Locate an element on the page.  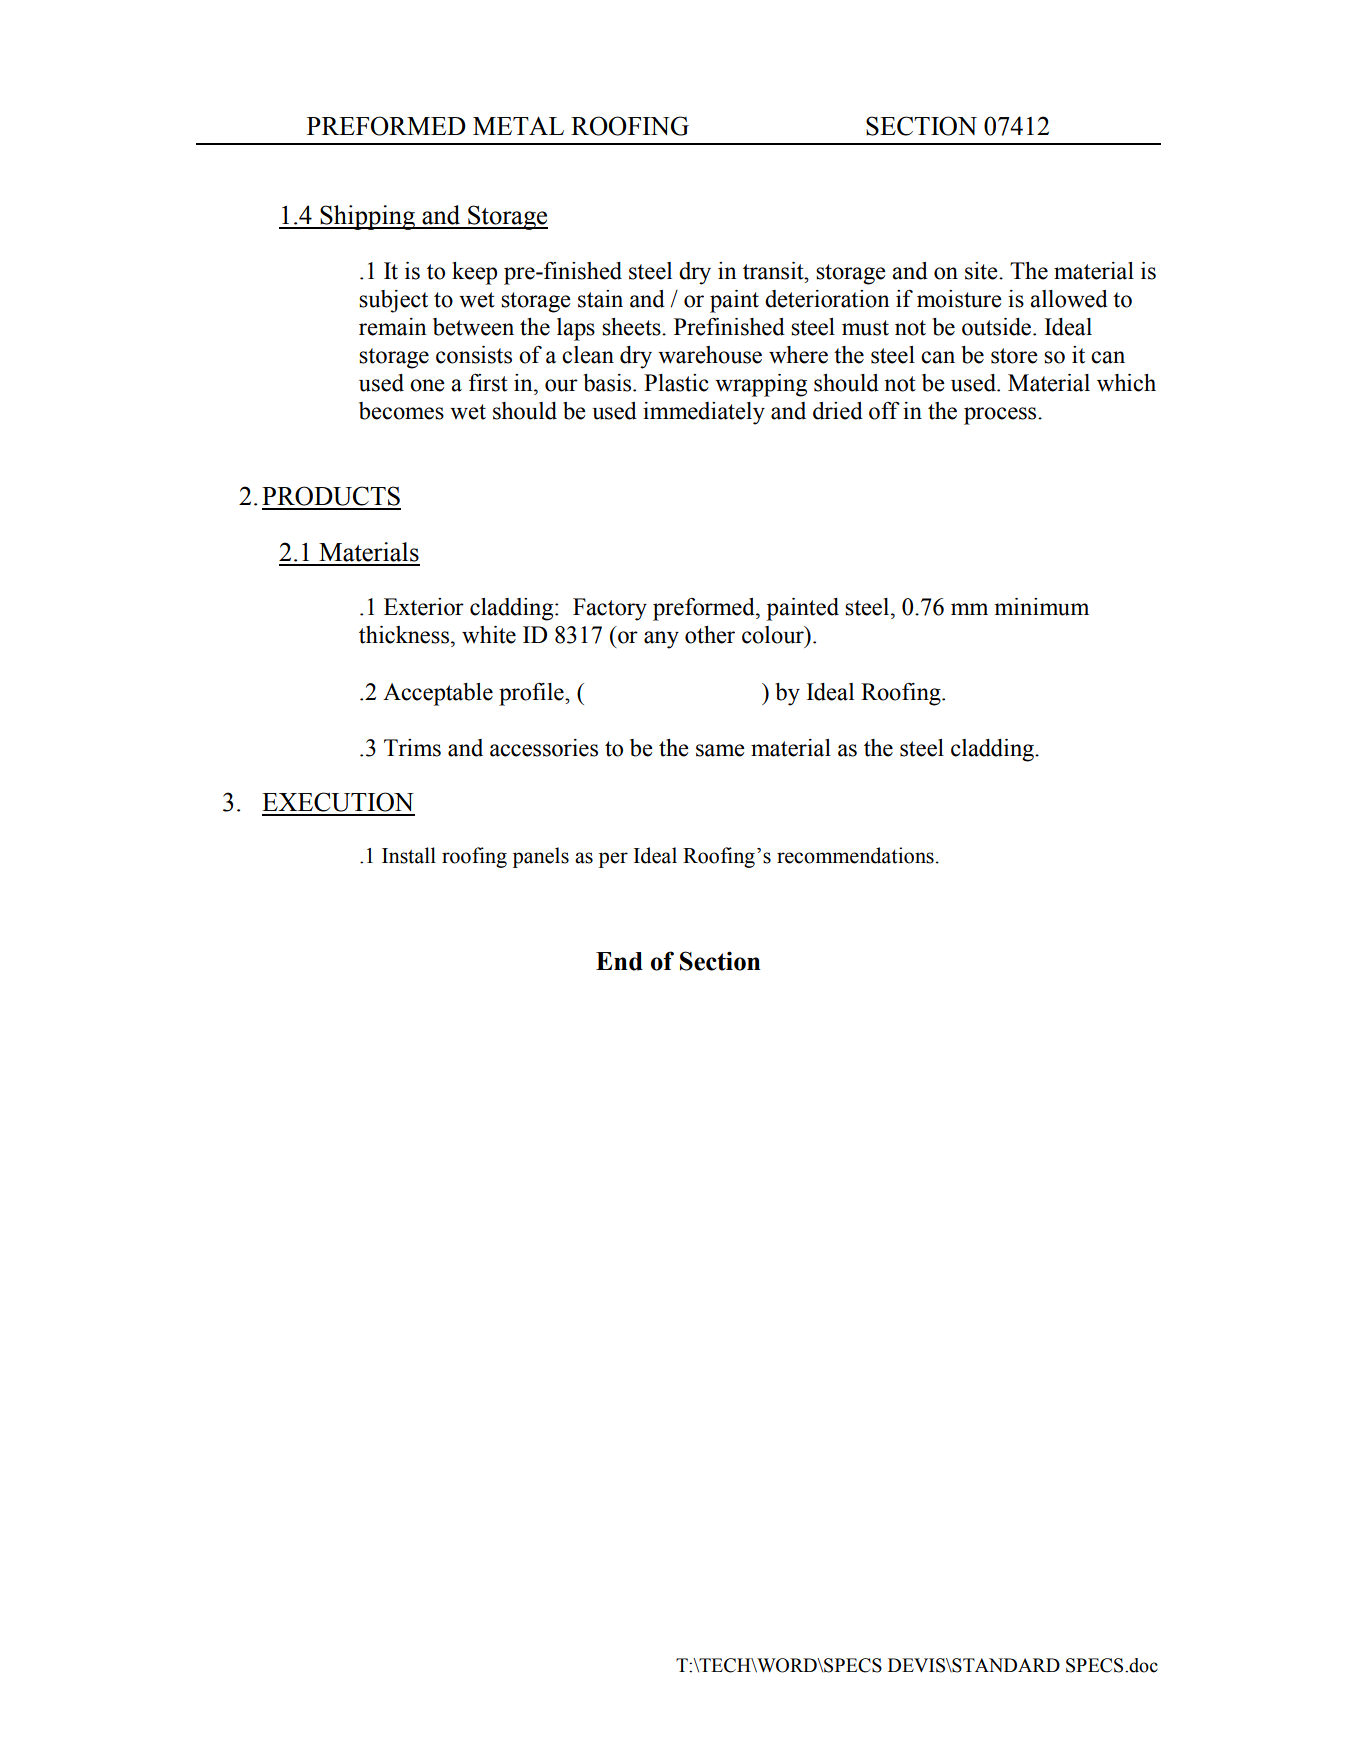
transit is located at coordinates (774, 271).
